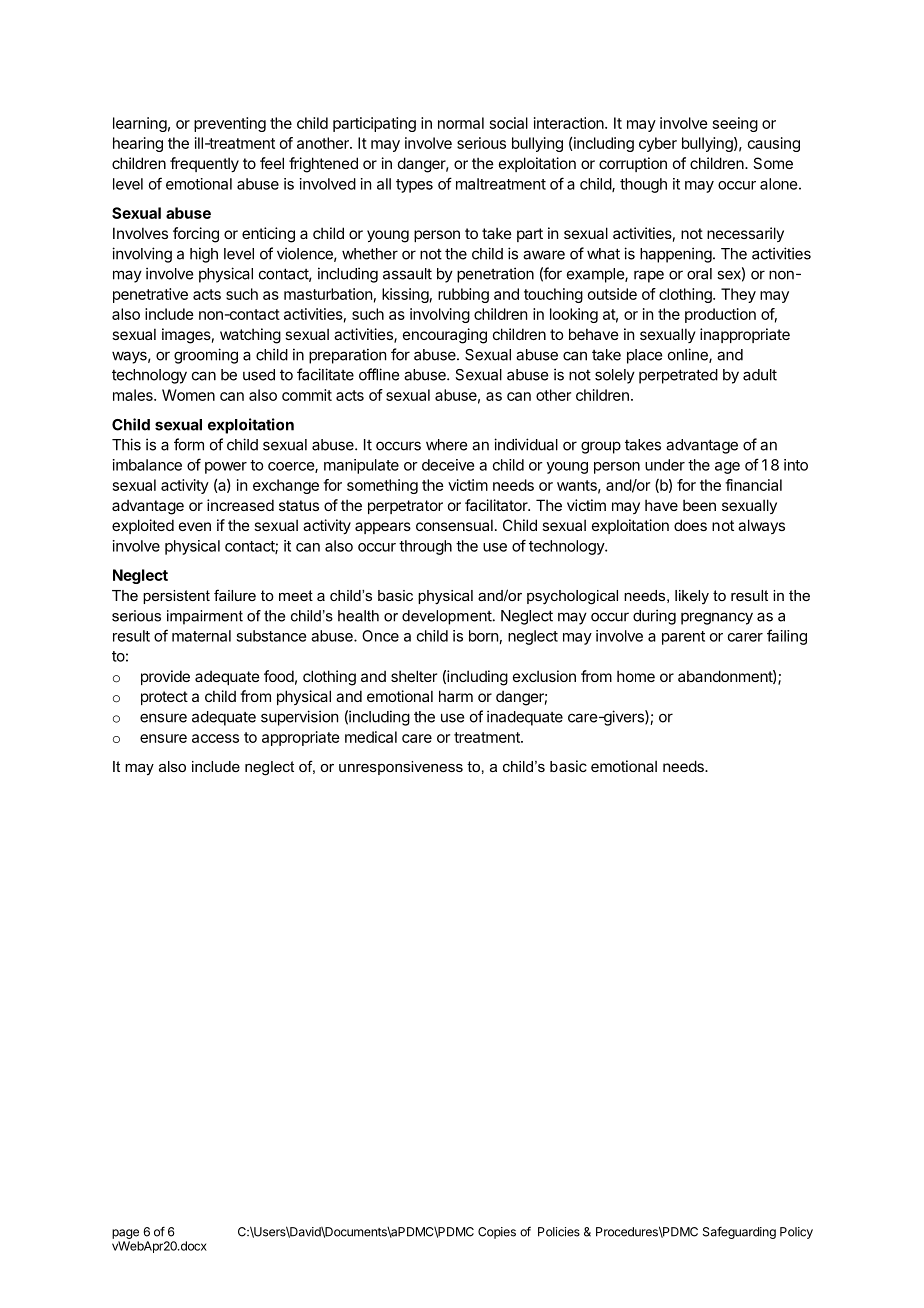 Image resolution: width=924 pixels, height=1308 pixels. I want to click on consensual, so click(454, 525).
